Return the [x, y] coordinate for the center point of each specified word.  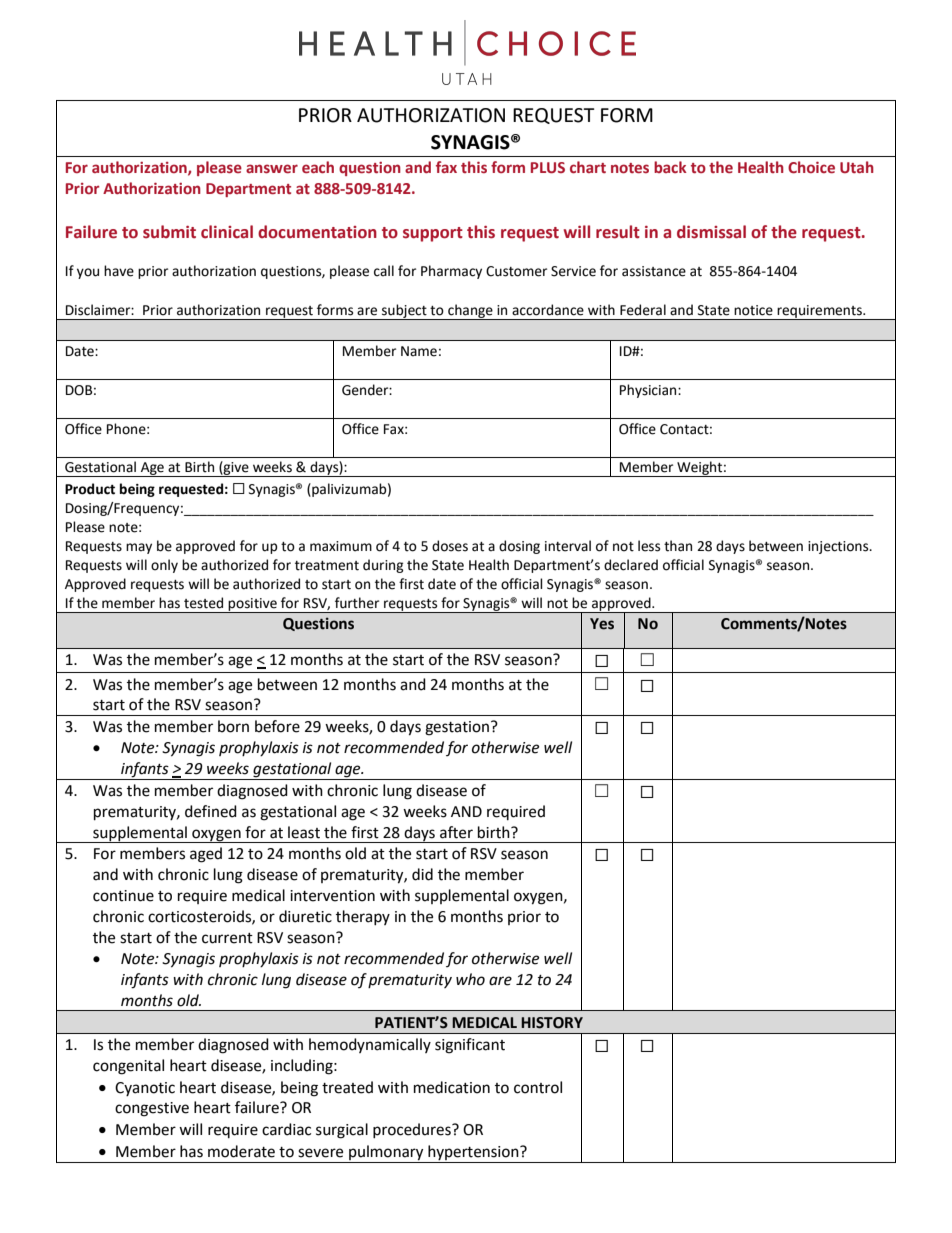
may [139, 548]
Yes [602, 624]
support [433, 234]
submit [169, 232]
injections [839, 547]
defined [211, 811]
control [538, 1087]
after [456, 832]
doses [450, 546]
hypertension [473, 1154]
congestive [152, 1109]
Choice [811, 167]
